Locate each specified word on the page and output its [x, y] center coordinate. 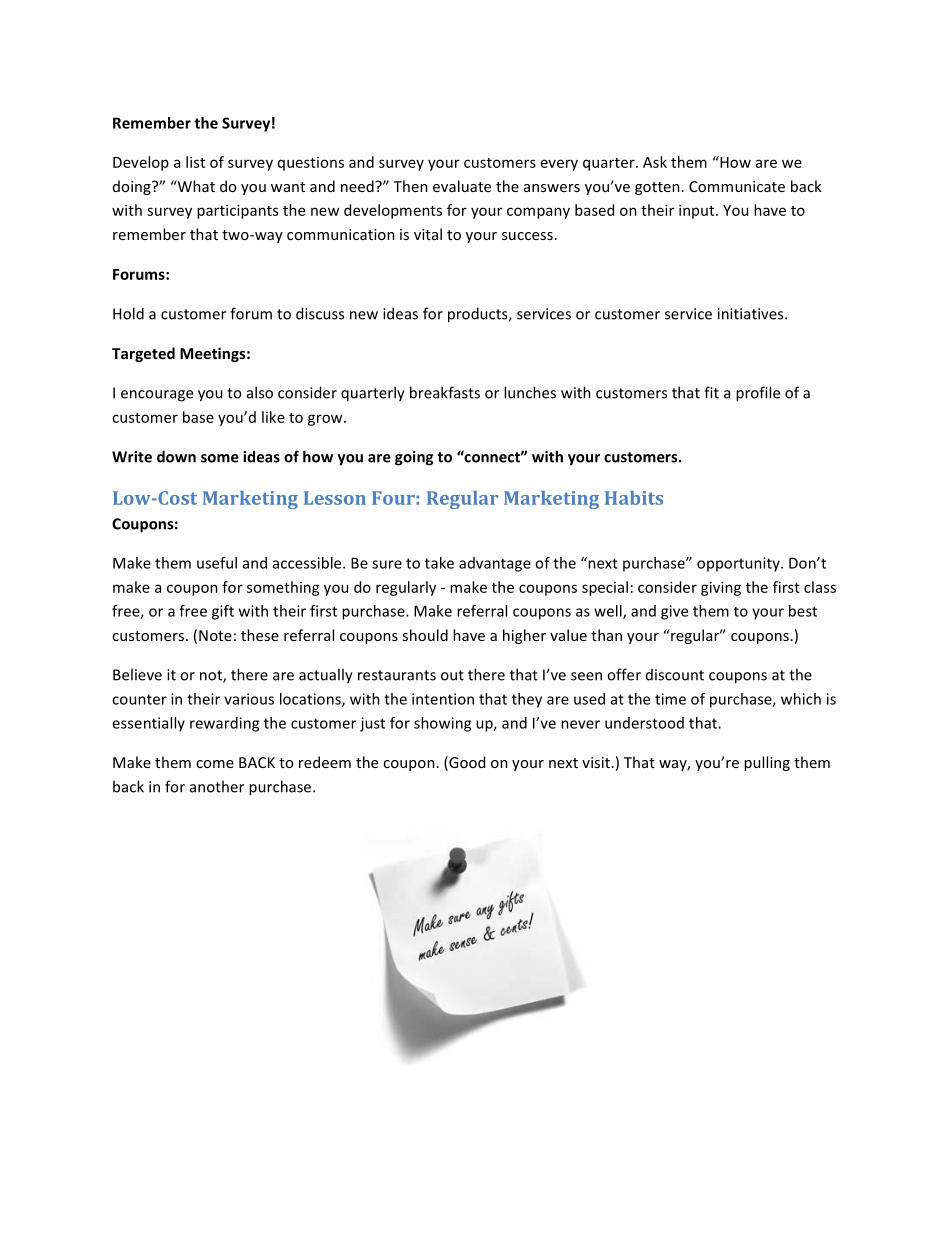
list [195, 162]
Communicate [737, 186]
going [414, 458]
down [176, 456]
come [215, 764]
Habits [634, 498]
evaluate [462, 186]
